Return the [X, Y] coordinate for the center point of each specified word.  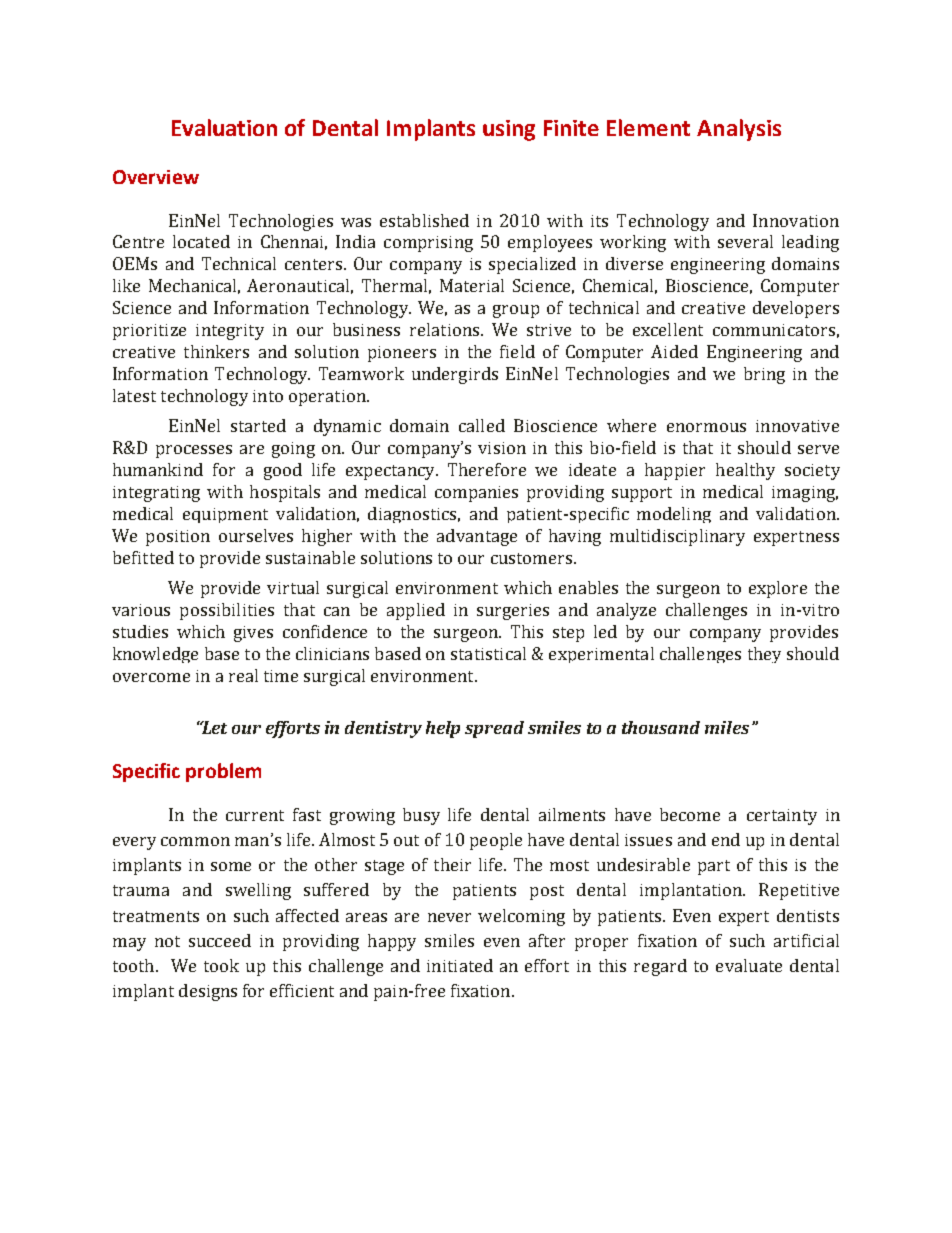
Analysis [739, 130]
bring [764, 375]
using [509, 130]
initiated [460, 965]
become [690, 814]
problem [223, 772]
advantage [477, 537]
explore [778, 589]
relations [446, 329]
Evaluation [224, 127]
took [221, 965]
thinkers [216, 351]
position [178, 538]
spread [494, 729]
